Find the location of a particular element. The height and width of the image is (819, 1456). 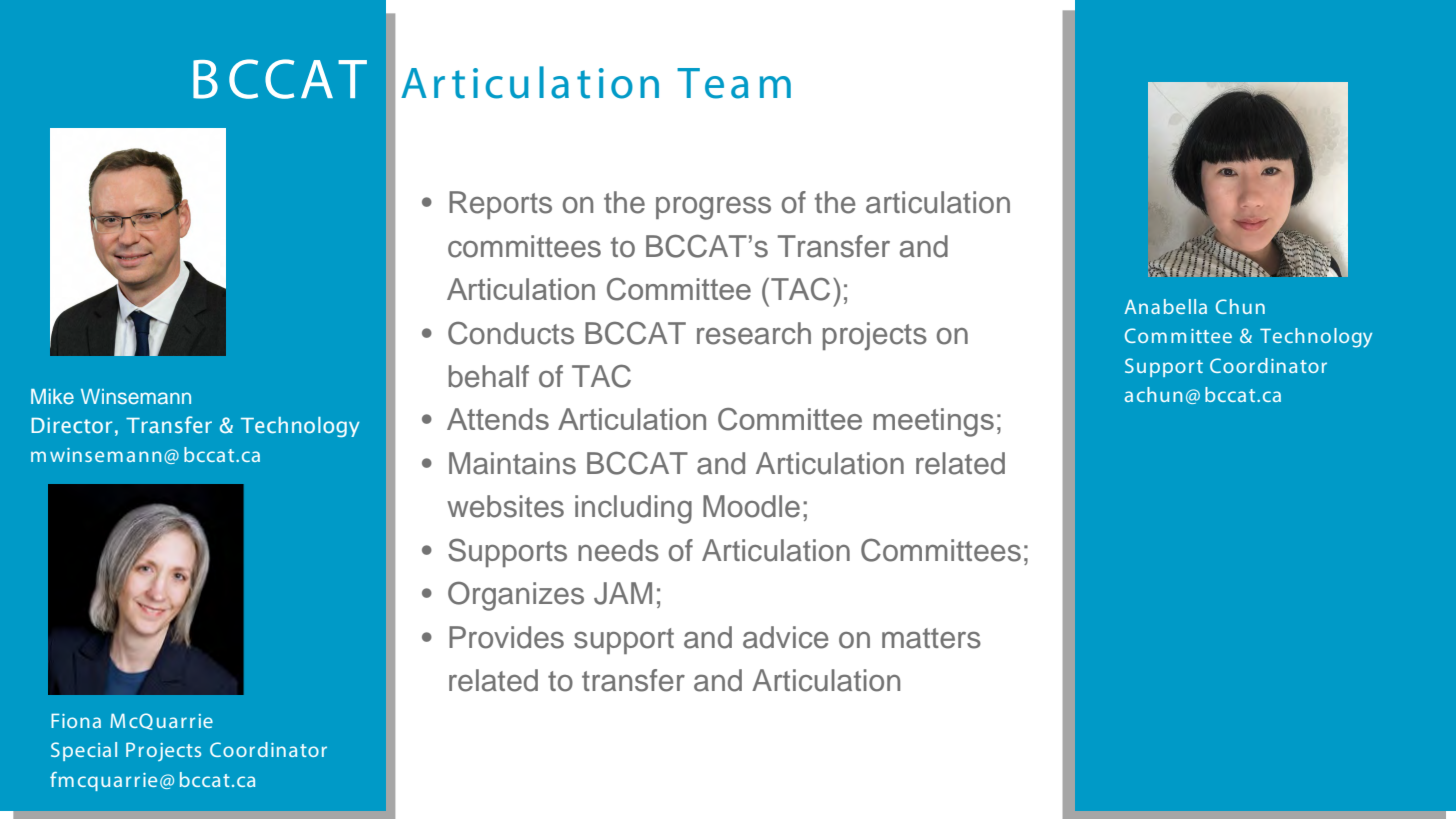

Reports is located at coordinates (500, 205).
